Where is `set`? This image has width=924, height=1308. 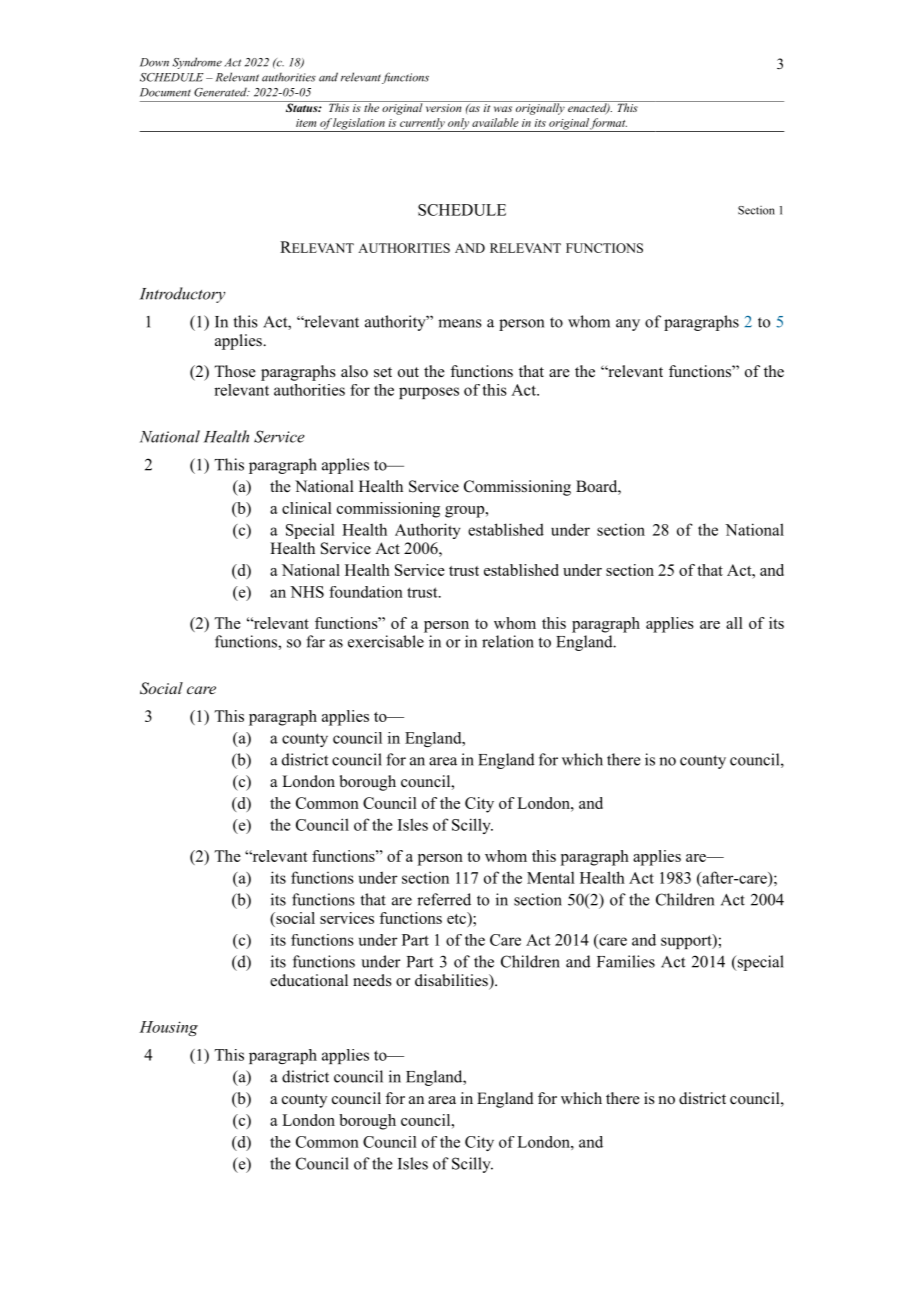
set is located at coordinates (383, 372).
